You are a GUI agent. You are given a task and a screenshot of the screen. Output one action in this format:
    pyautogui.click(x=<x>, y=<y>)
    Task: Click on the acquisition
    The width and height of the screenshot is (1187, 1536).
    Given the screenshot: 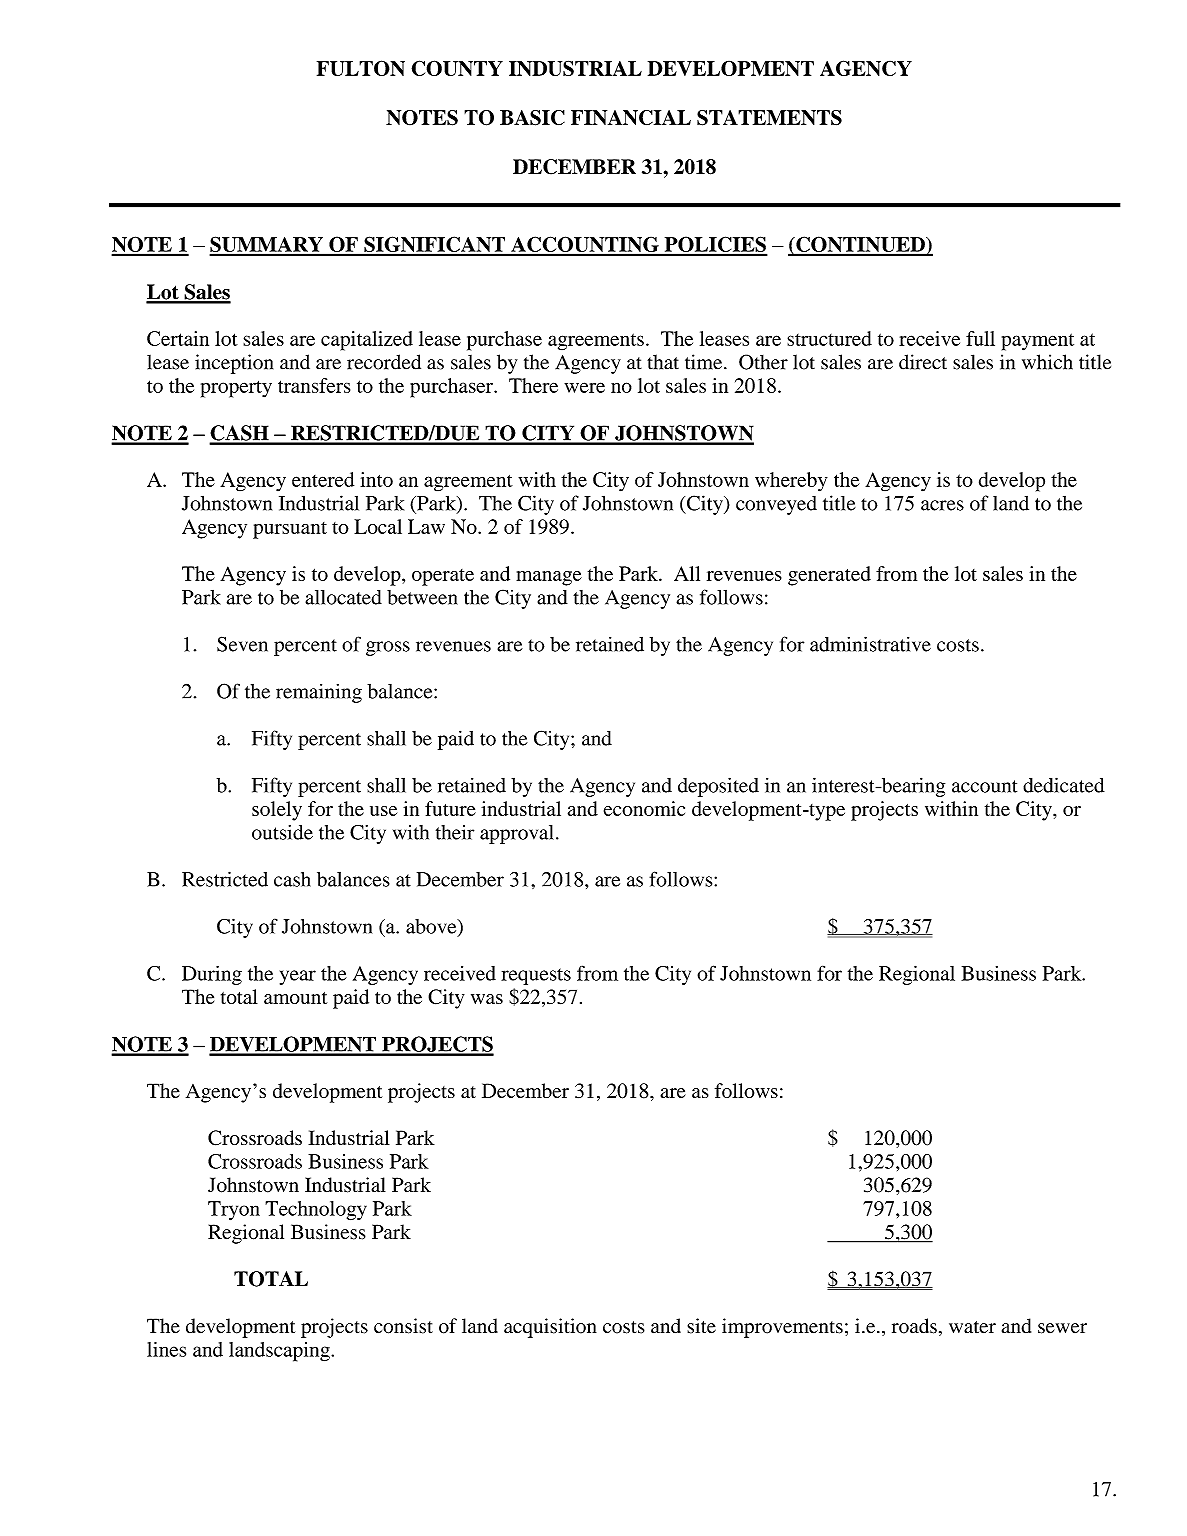 What is the action you would take?
    pyautogui.click(x=550, y=1328)
